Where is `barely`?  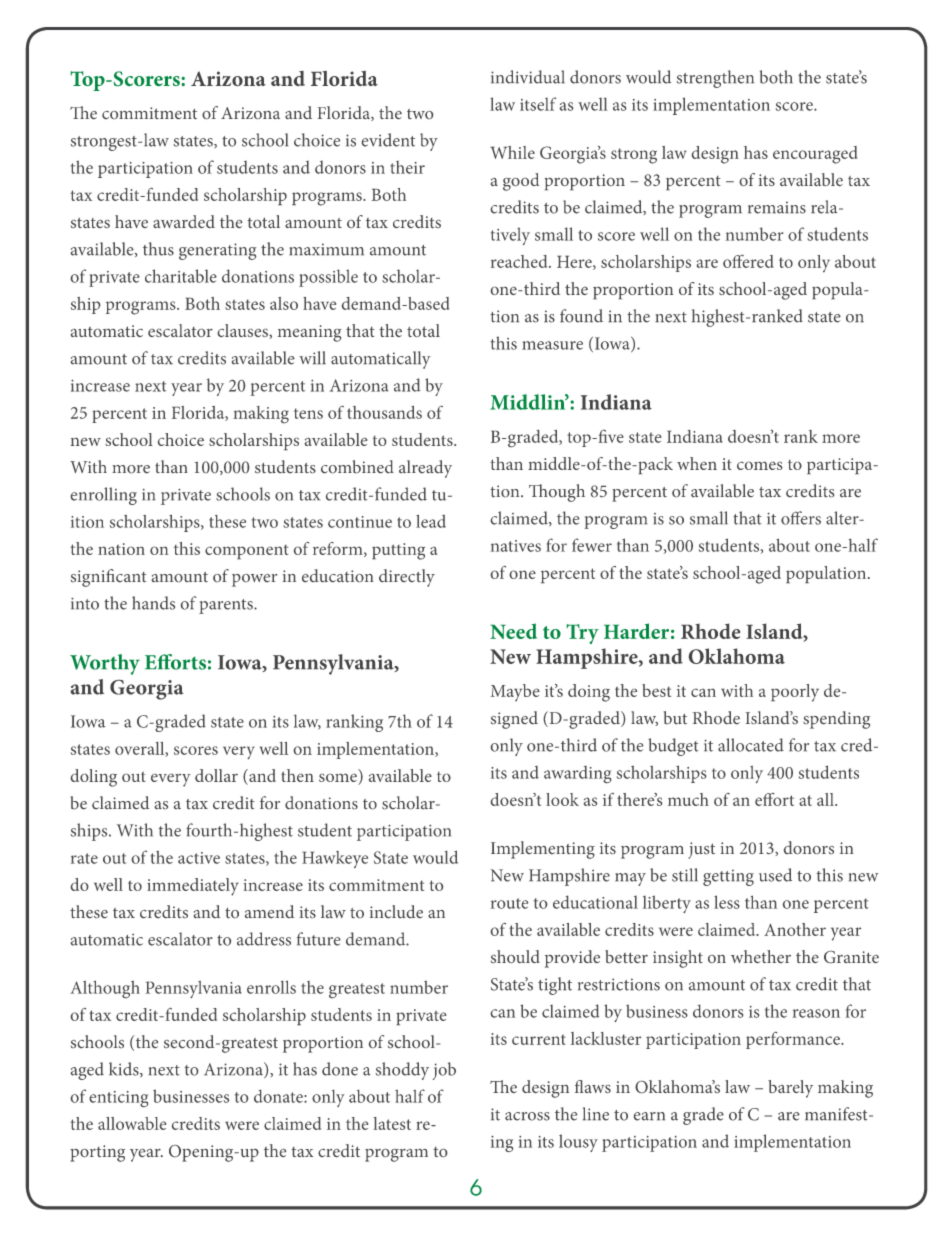
barely is located at coordinates (790, 1089).
